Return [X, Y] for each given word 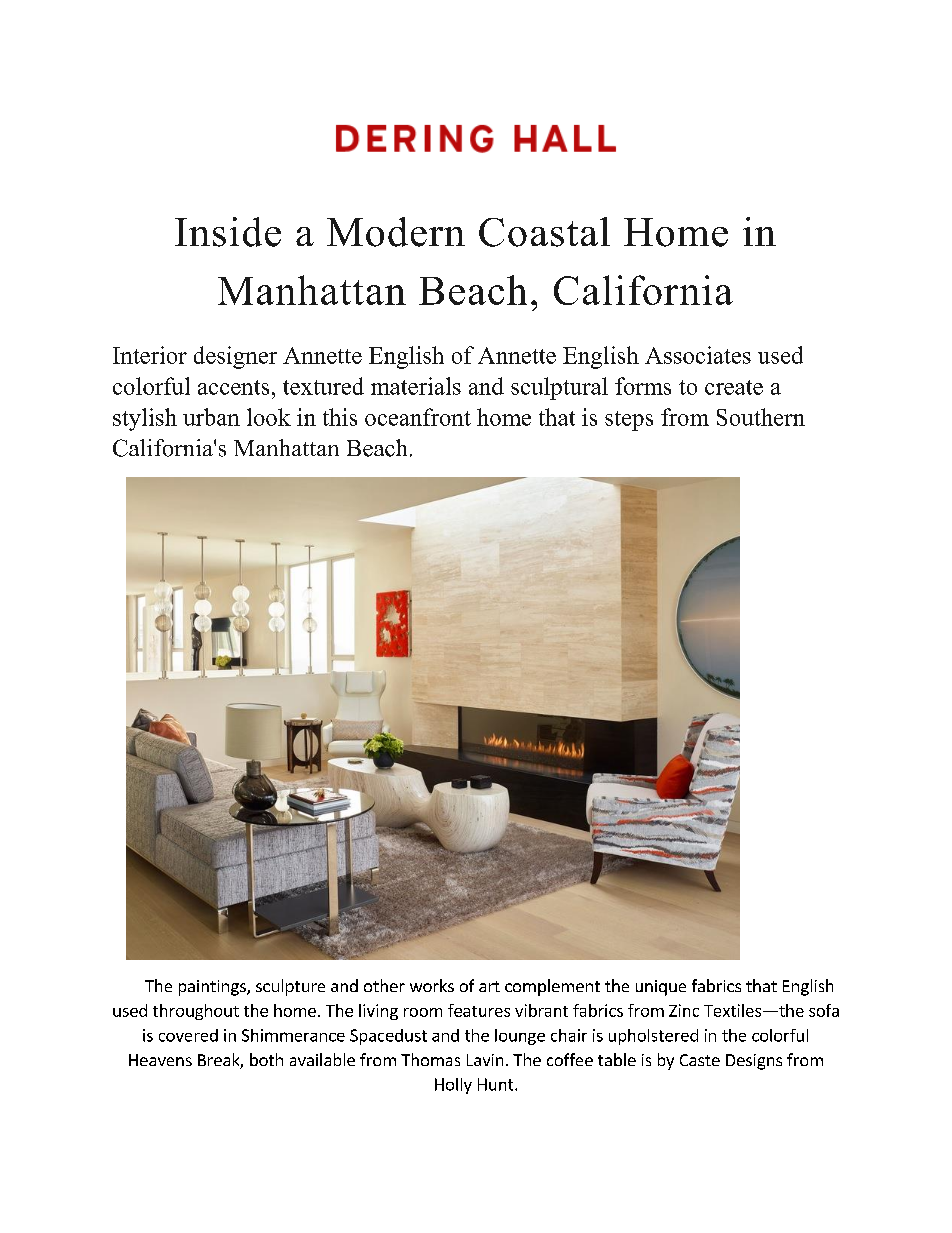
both [266, 1059]
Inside [228, 232]
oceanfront [418, 417]
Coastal [544, 232]
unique [661, 988]
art [489, 986]
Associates [698, 355]
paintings [213, 988]
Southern [761, 417]
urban [211, 417]
